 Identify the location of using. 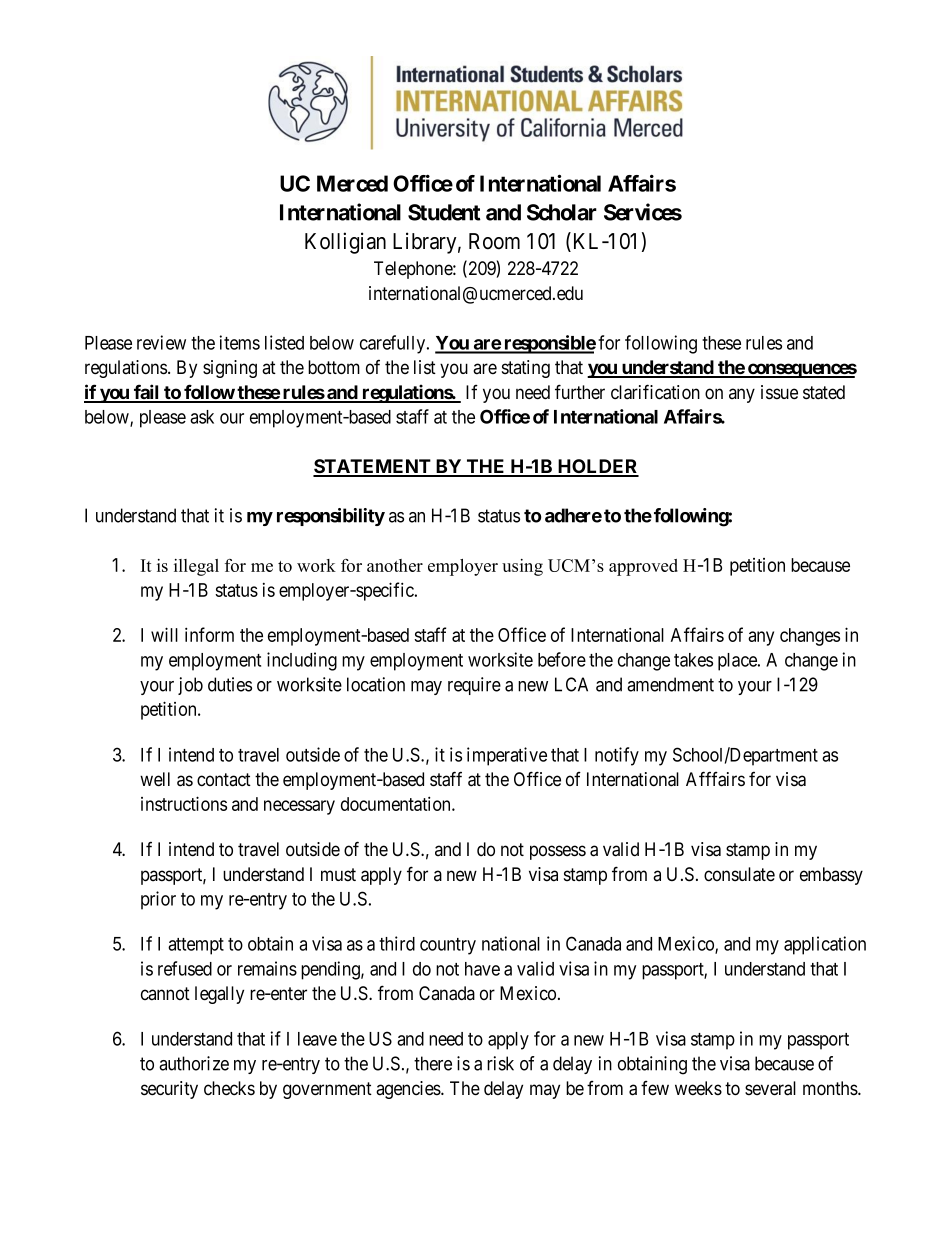
(522, 567).
